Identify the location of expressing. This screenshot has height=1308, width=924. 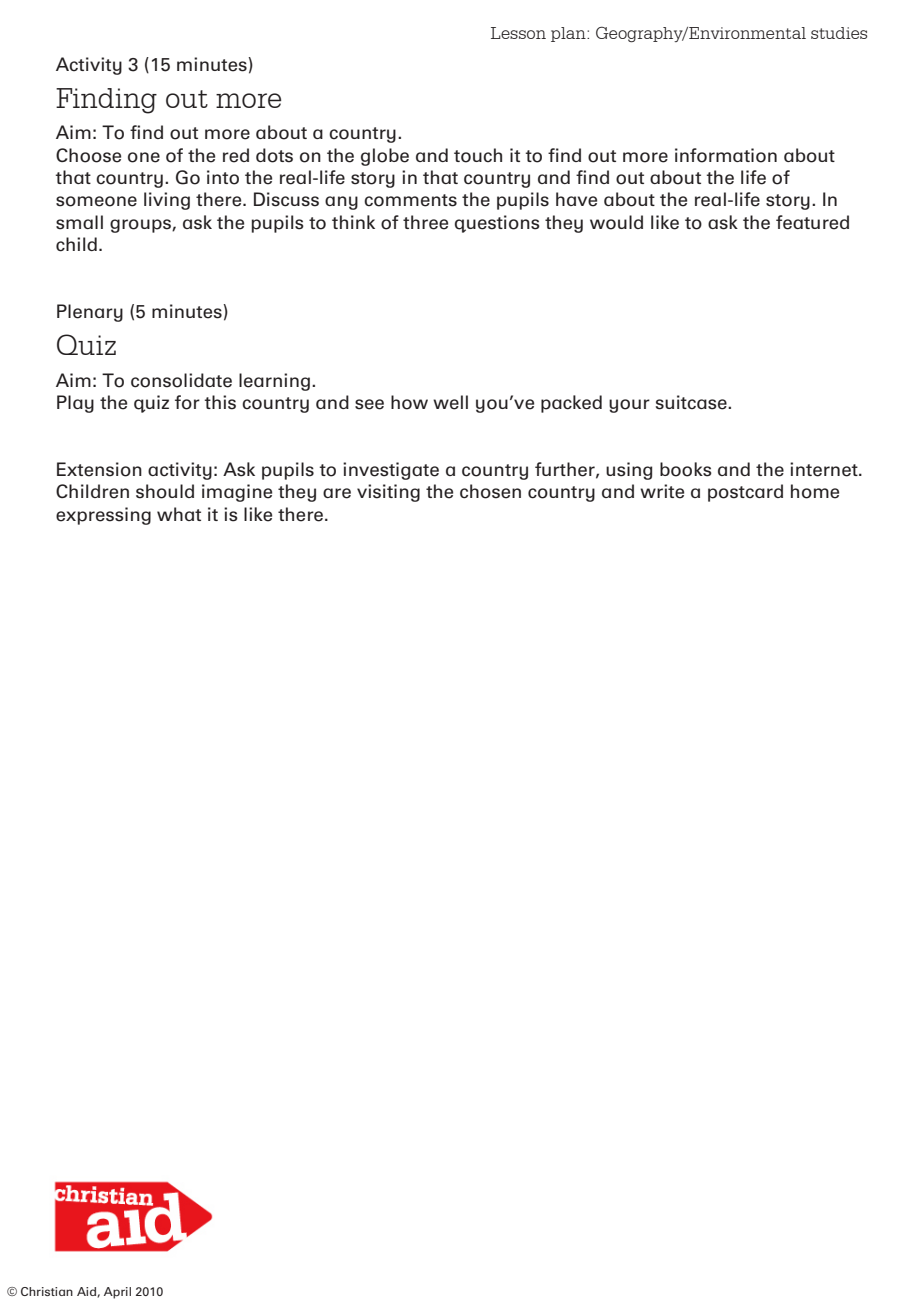
(103, 516).
